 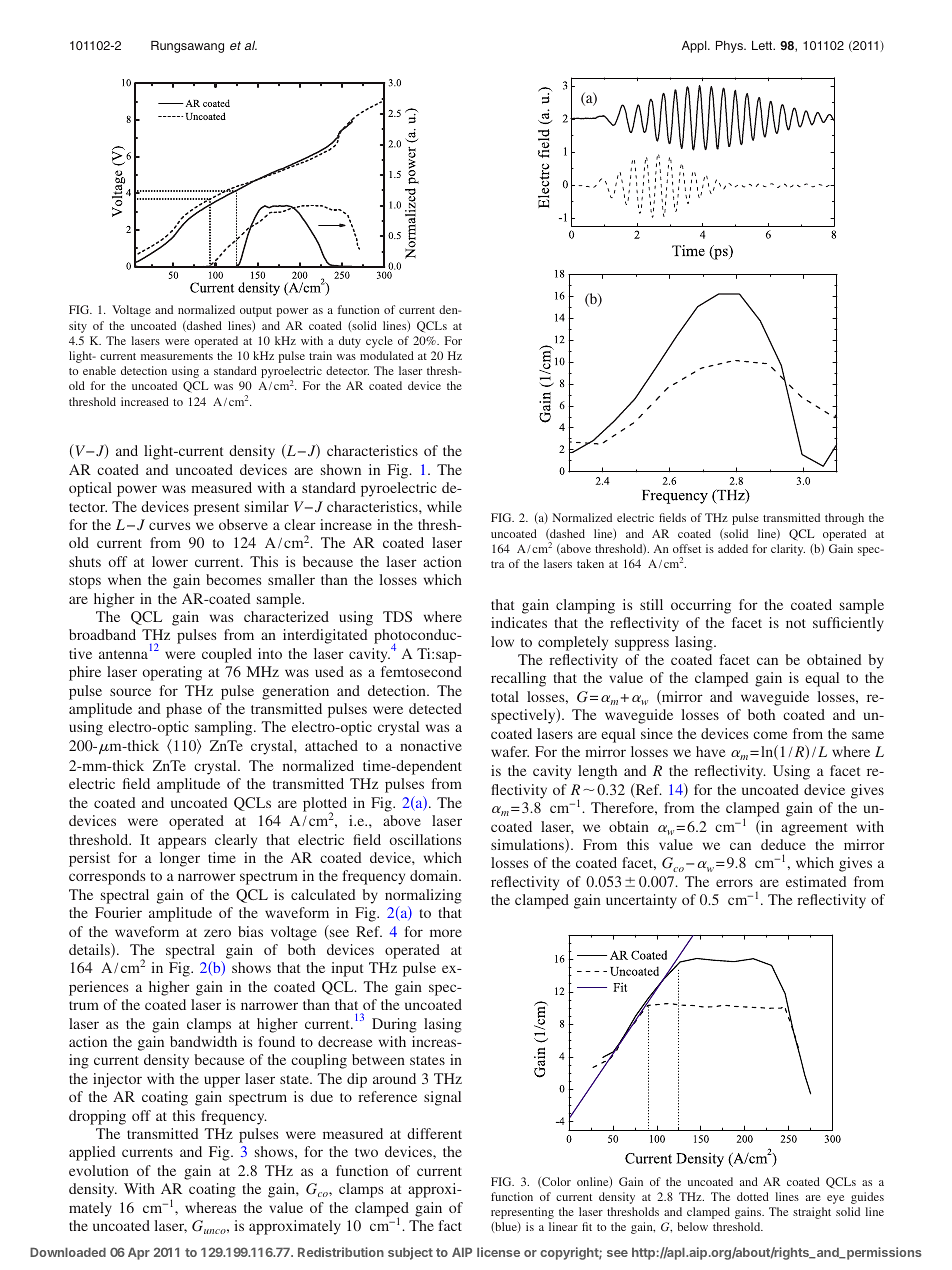 What do you see at coordinates (256, 312) in the screenshot?
I see `output` at bounding box center [256, 312].
